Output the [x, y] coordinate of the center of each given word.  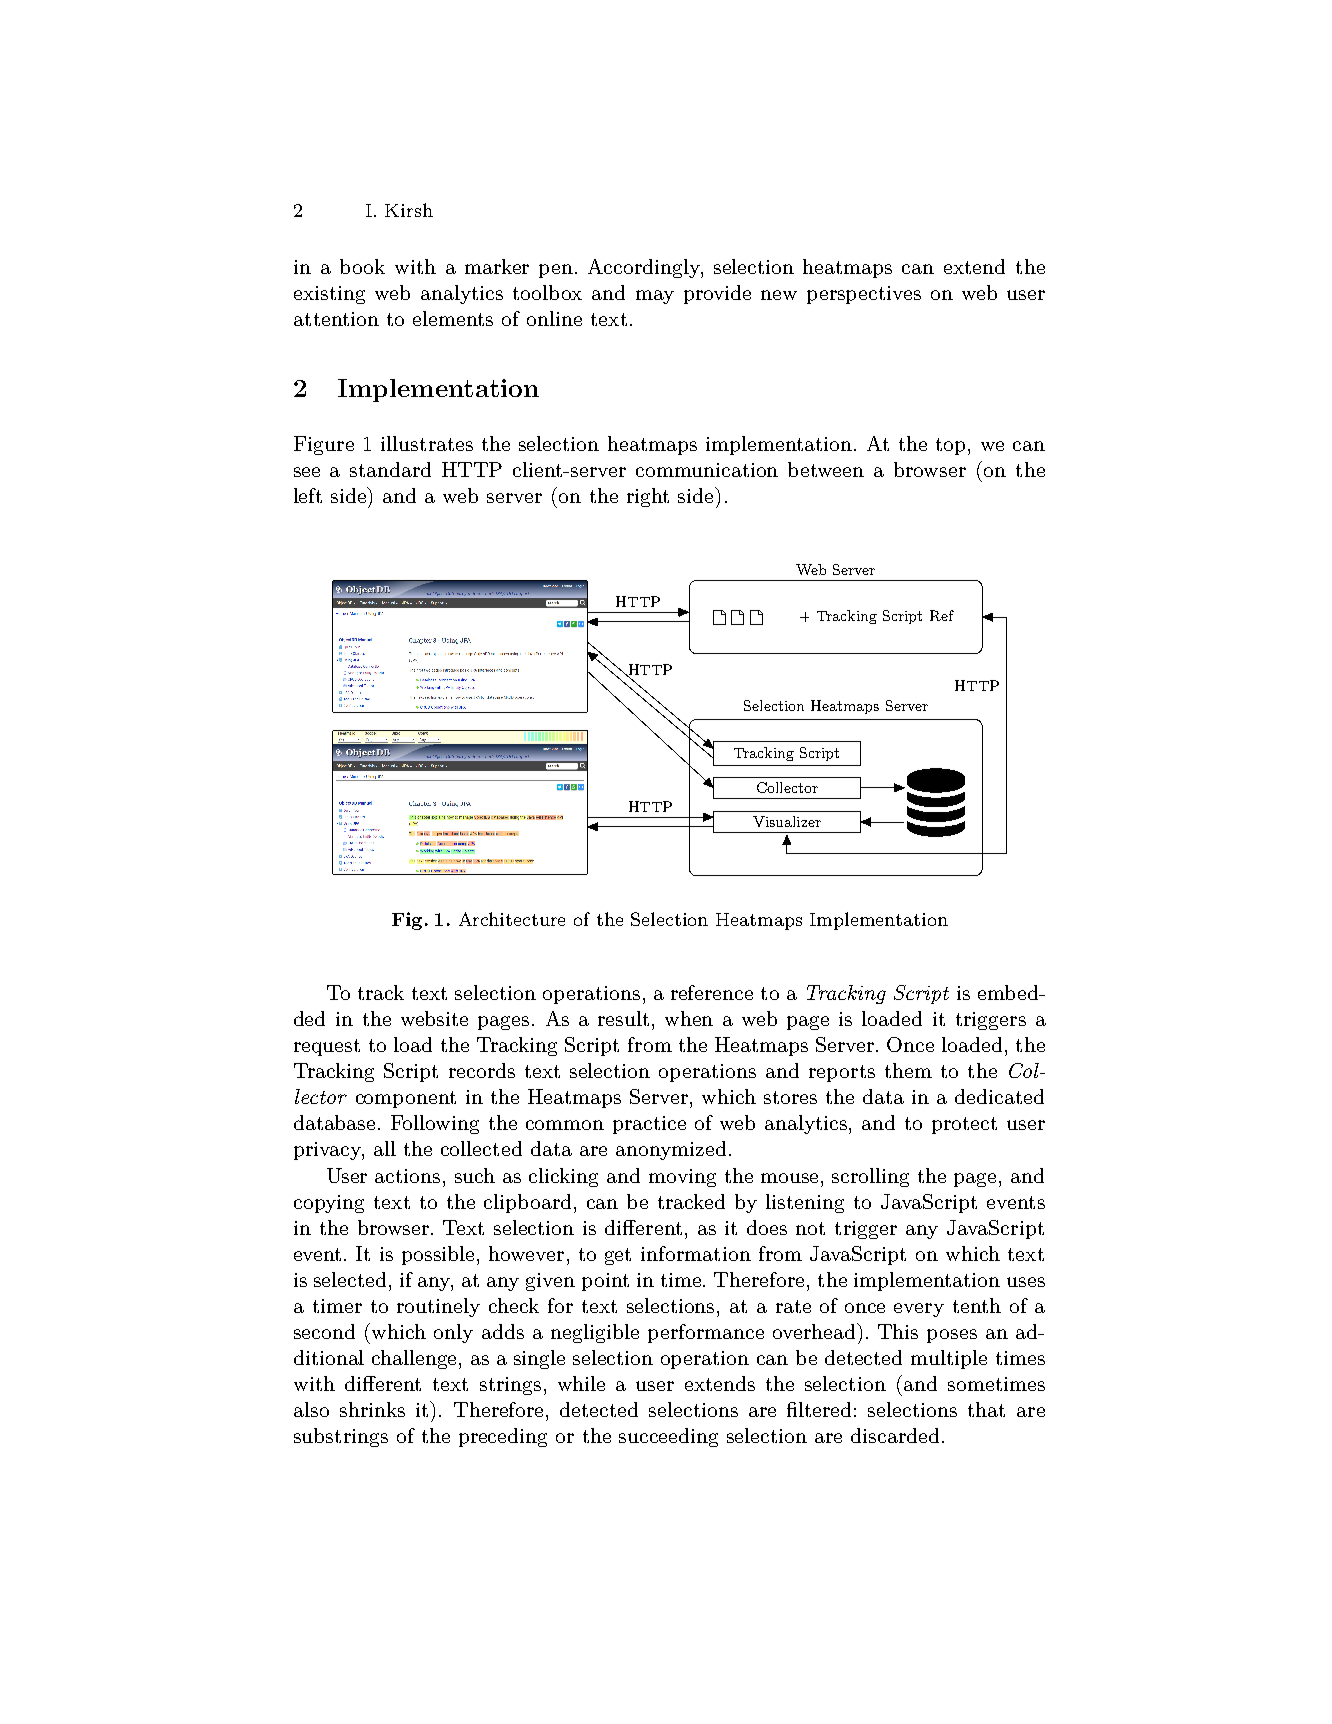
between [826, 469]
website [434, 1018]
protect [964, 1125]
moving [682, 1178]
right [648, 497]
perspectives [864, 295]
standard [390, 469]
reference [712, 992]
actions [409, 1176]
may [655, 297]
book [362, 266]
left [308, 495]
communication [707, 470]
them [908, 1070]
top [952, 446]
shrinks [372, 1409]
